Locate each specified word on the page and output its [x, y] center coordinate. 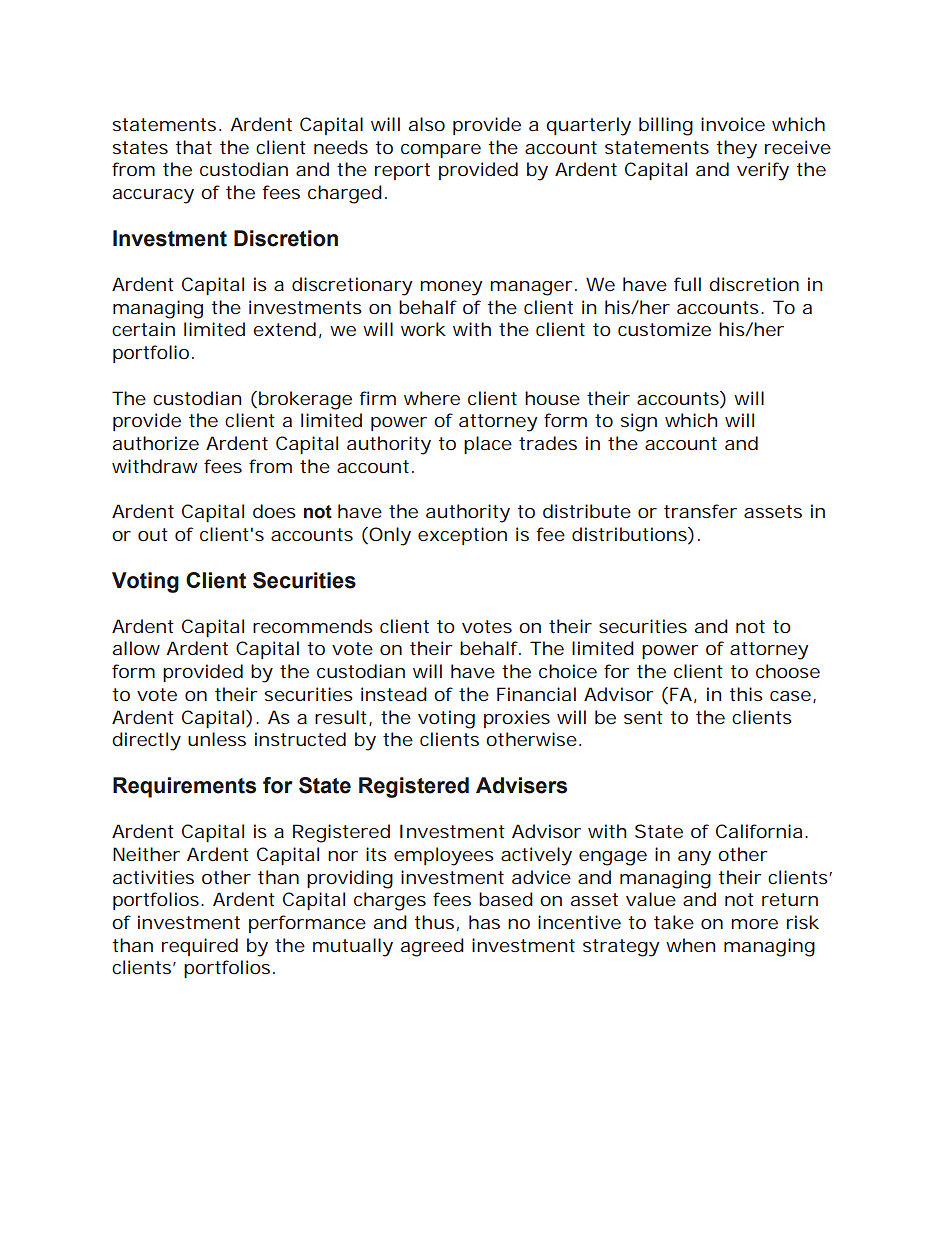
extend [284, 329]
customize [664, 329]
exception [462, 536]
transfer [700, 511]
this [746, 694]
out [153, 534]
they [736, 149]
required [200, 947]
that [193, 147]
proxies [517, 719]
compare [441, 151]
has [484, 922]
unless [217, 739]
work [423, 329]
